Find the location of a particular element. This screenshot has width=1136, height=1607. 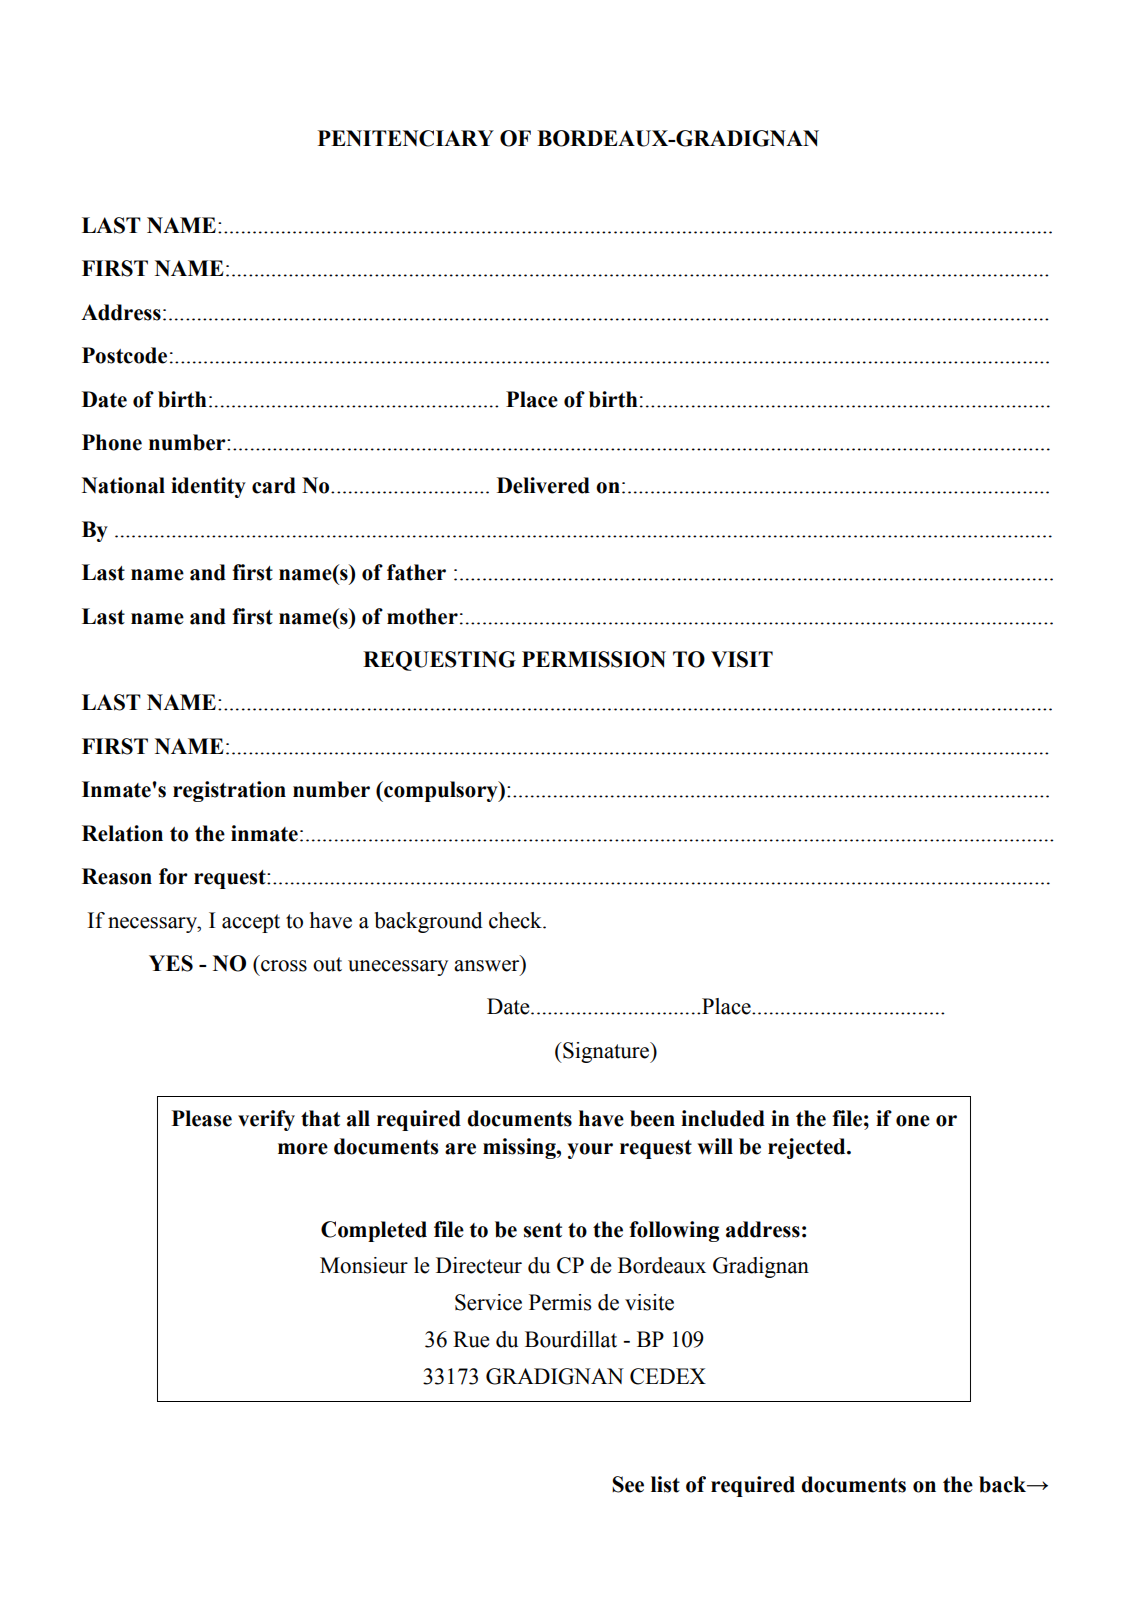

Postcode is located at coordinates (124, 355).
